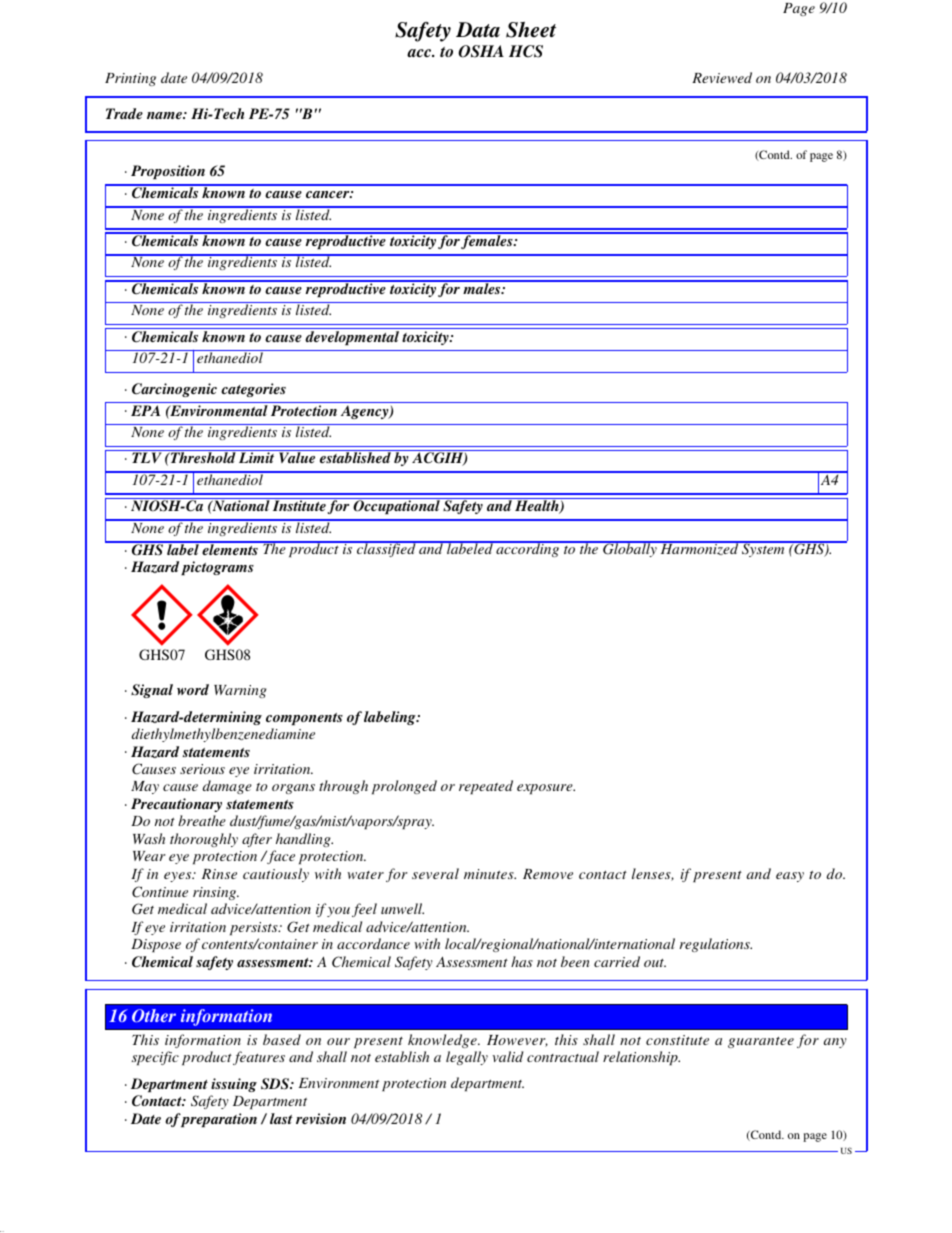  I want to click on easy, so click(790, 877).
